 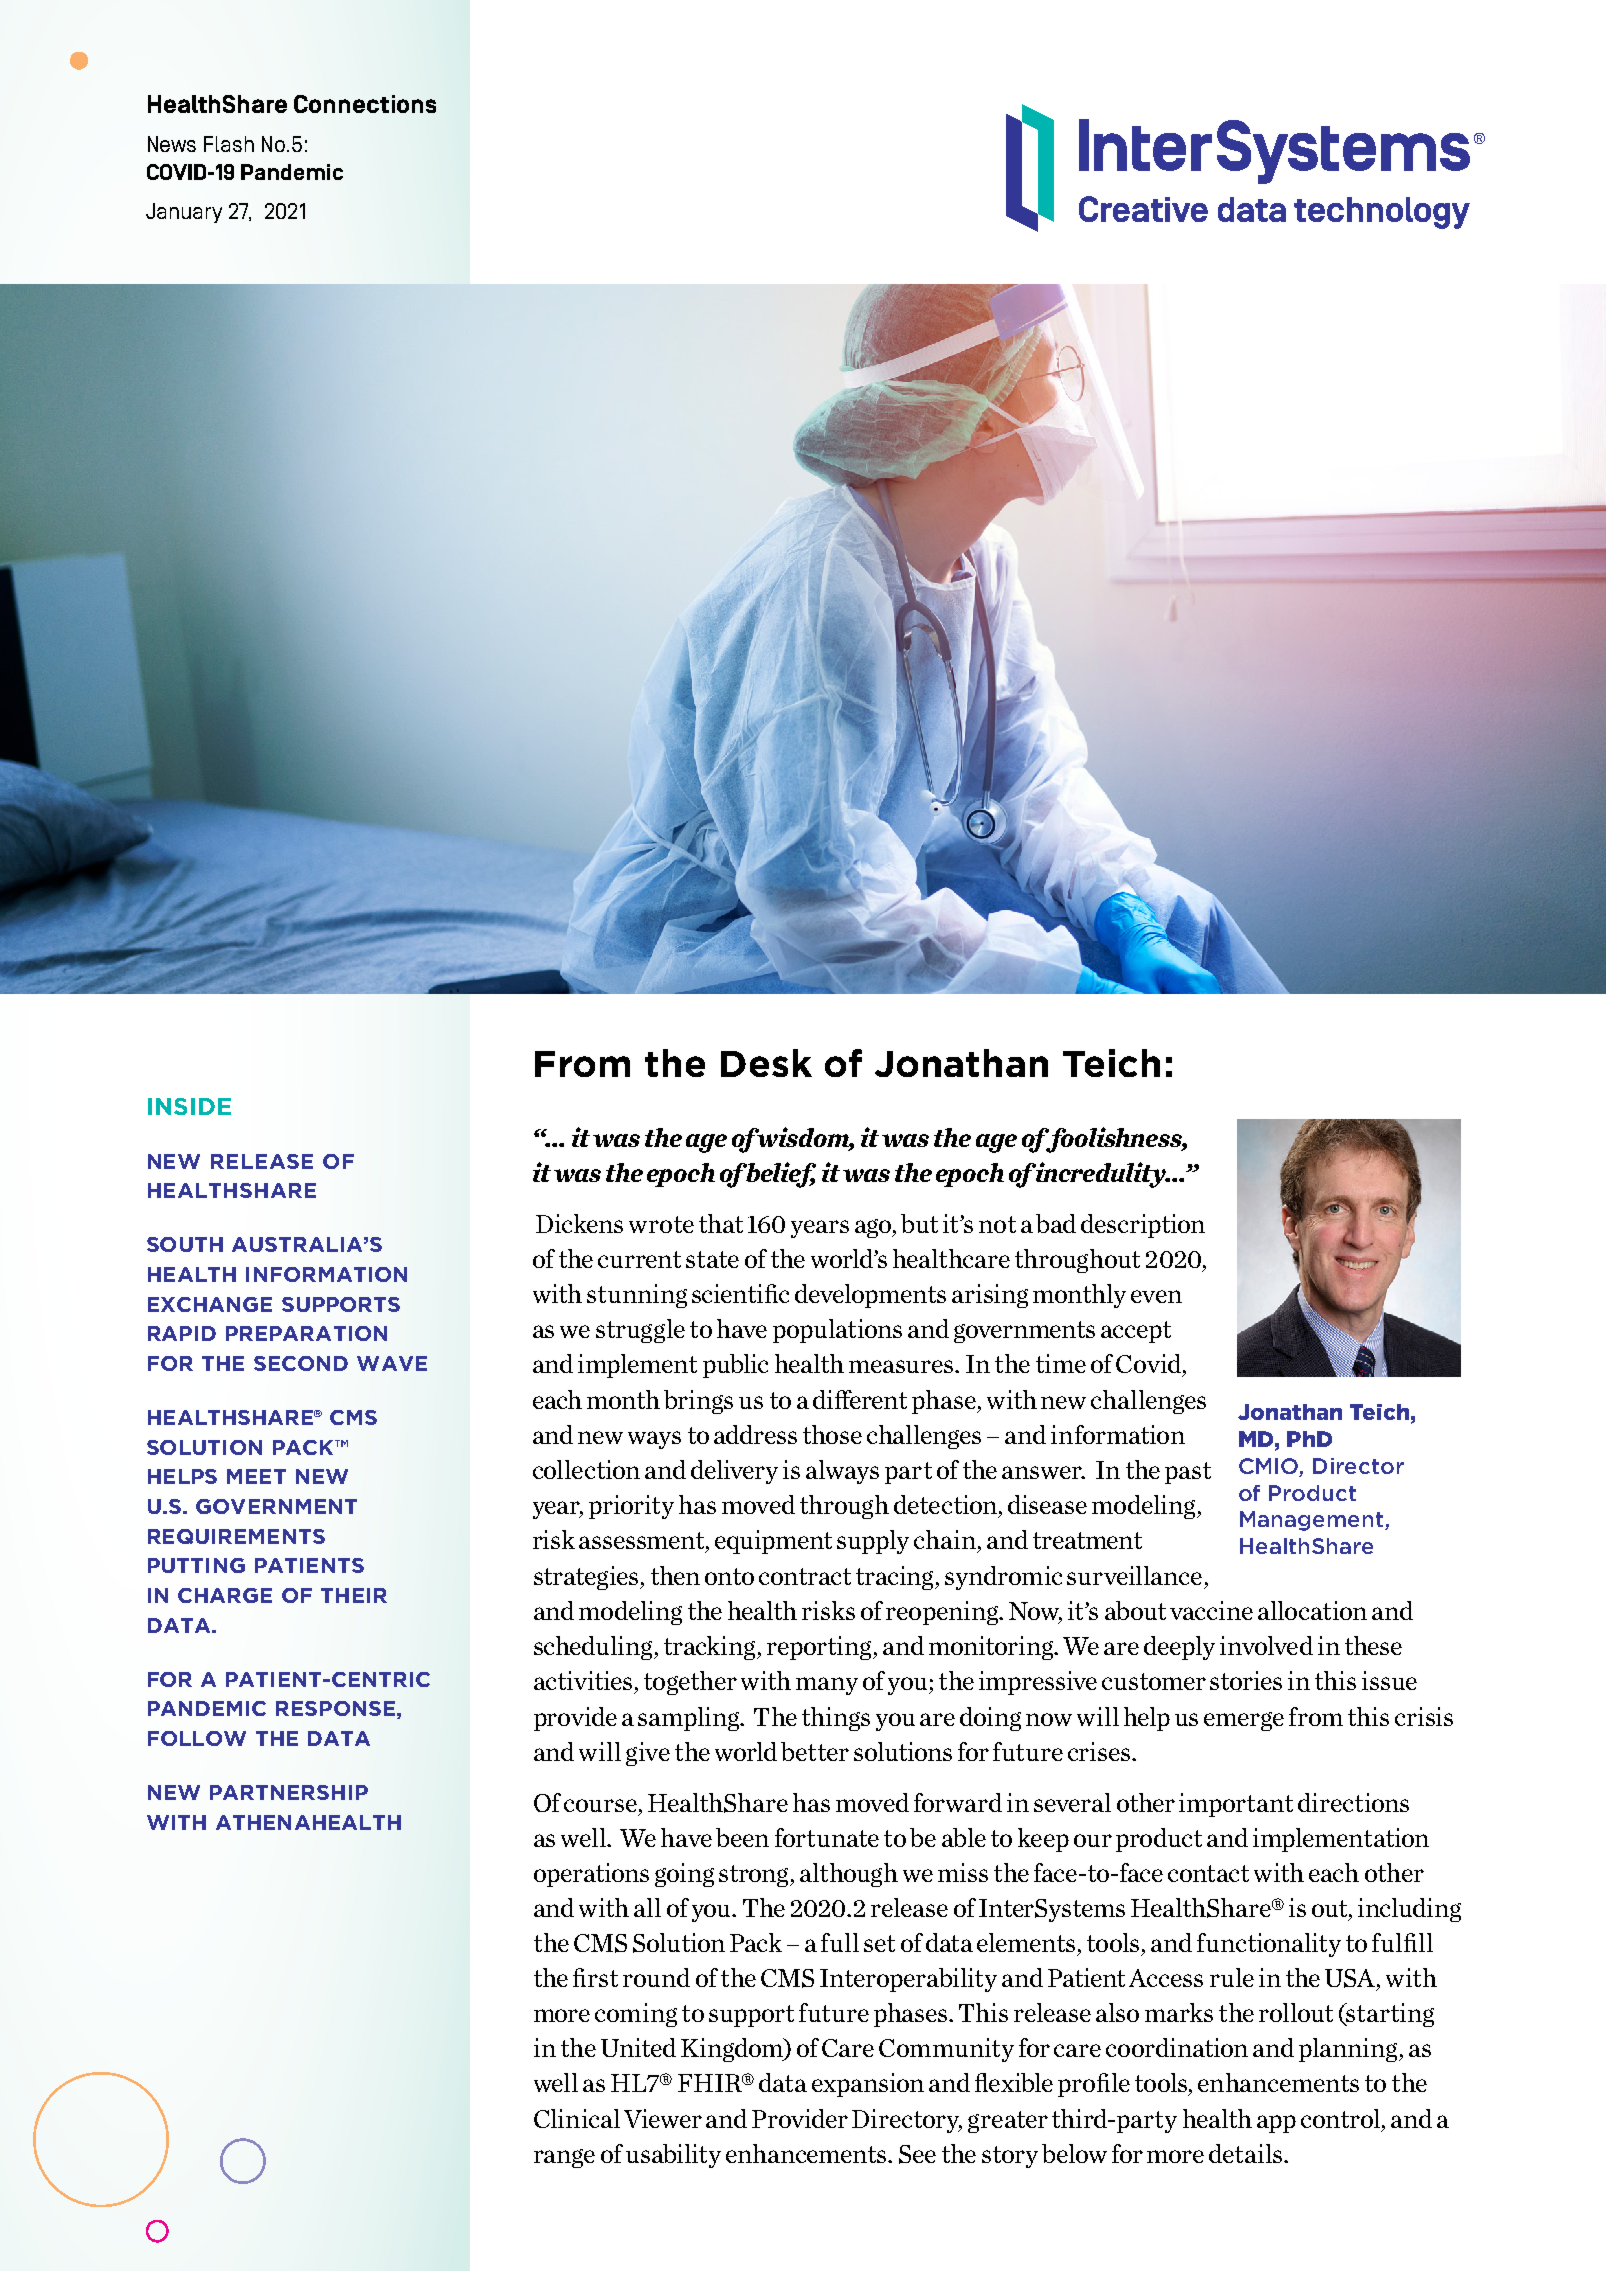 What do you see at coordinates (256, 1476) in the screenshot?
I see `MEET` at bounding box center [256, 1476].
